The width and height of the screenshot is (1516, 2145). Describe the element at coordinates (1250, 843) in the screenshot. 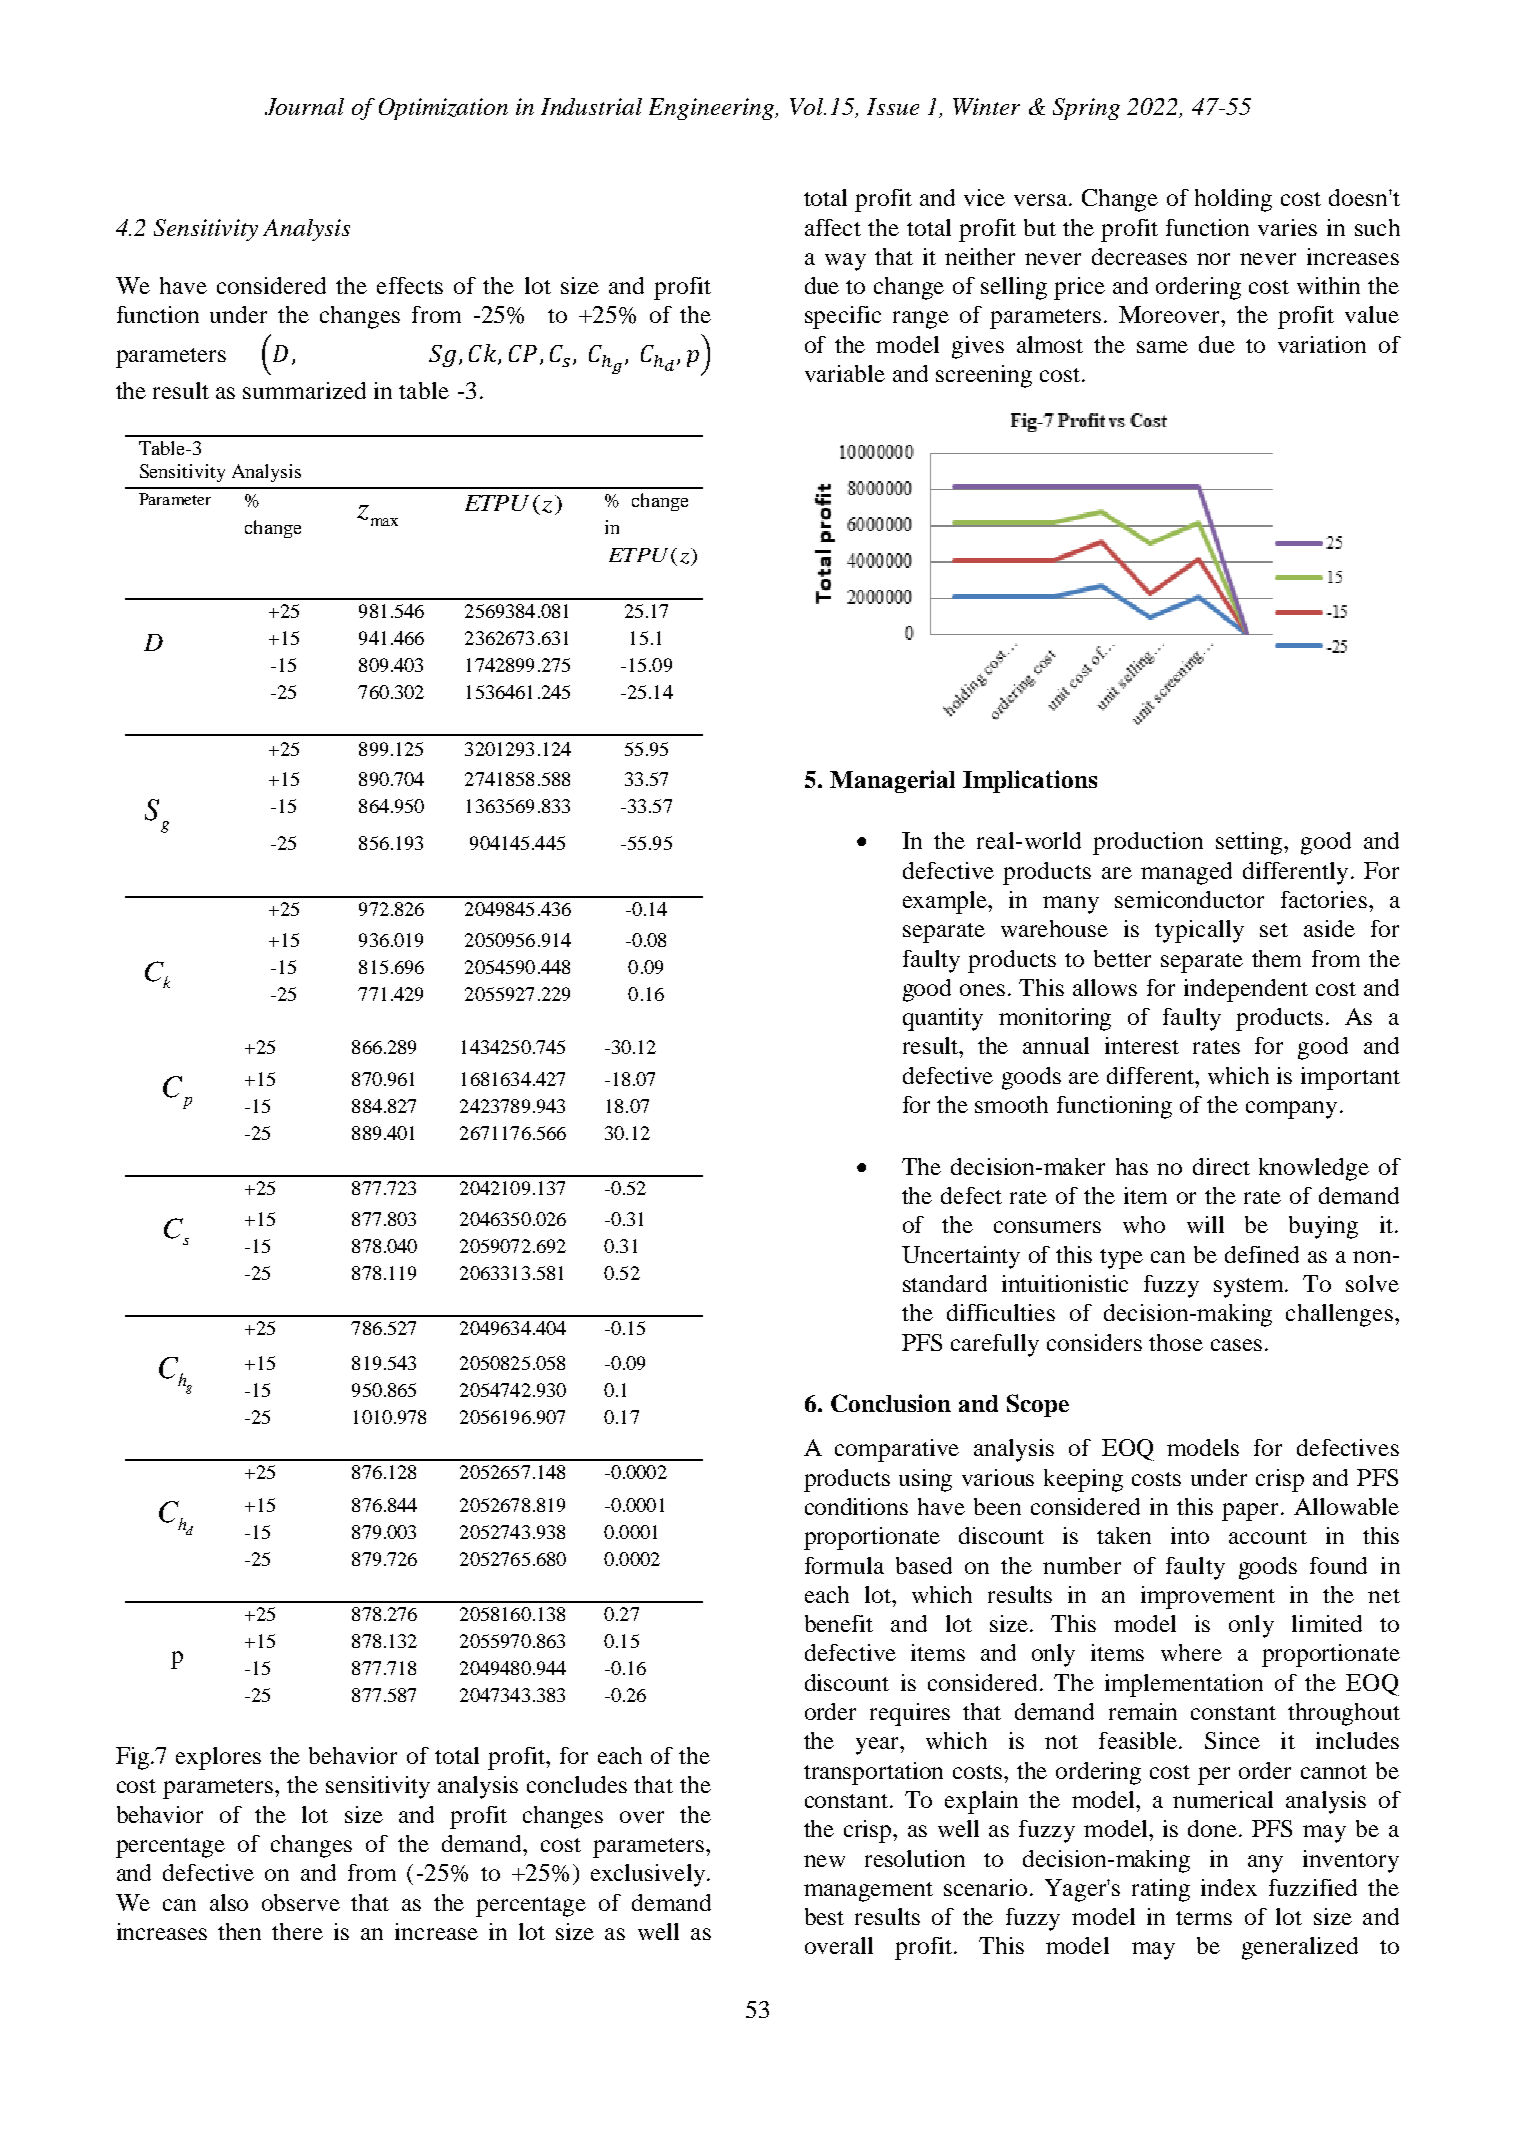

I see `setting` at that location.
